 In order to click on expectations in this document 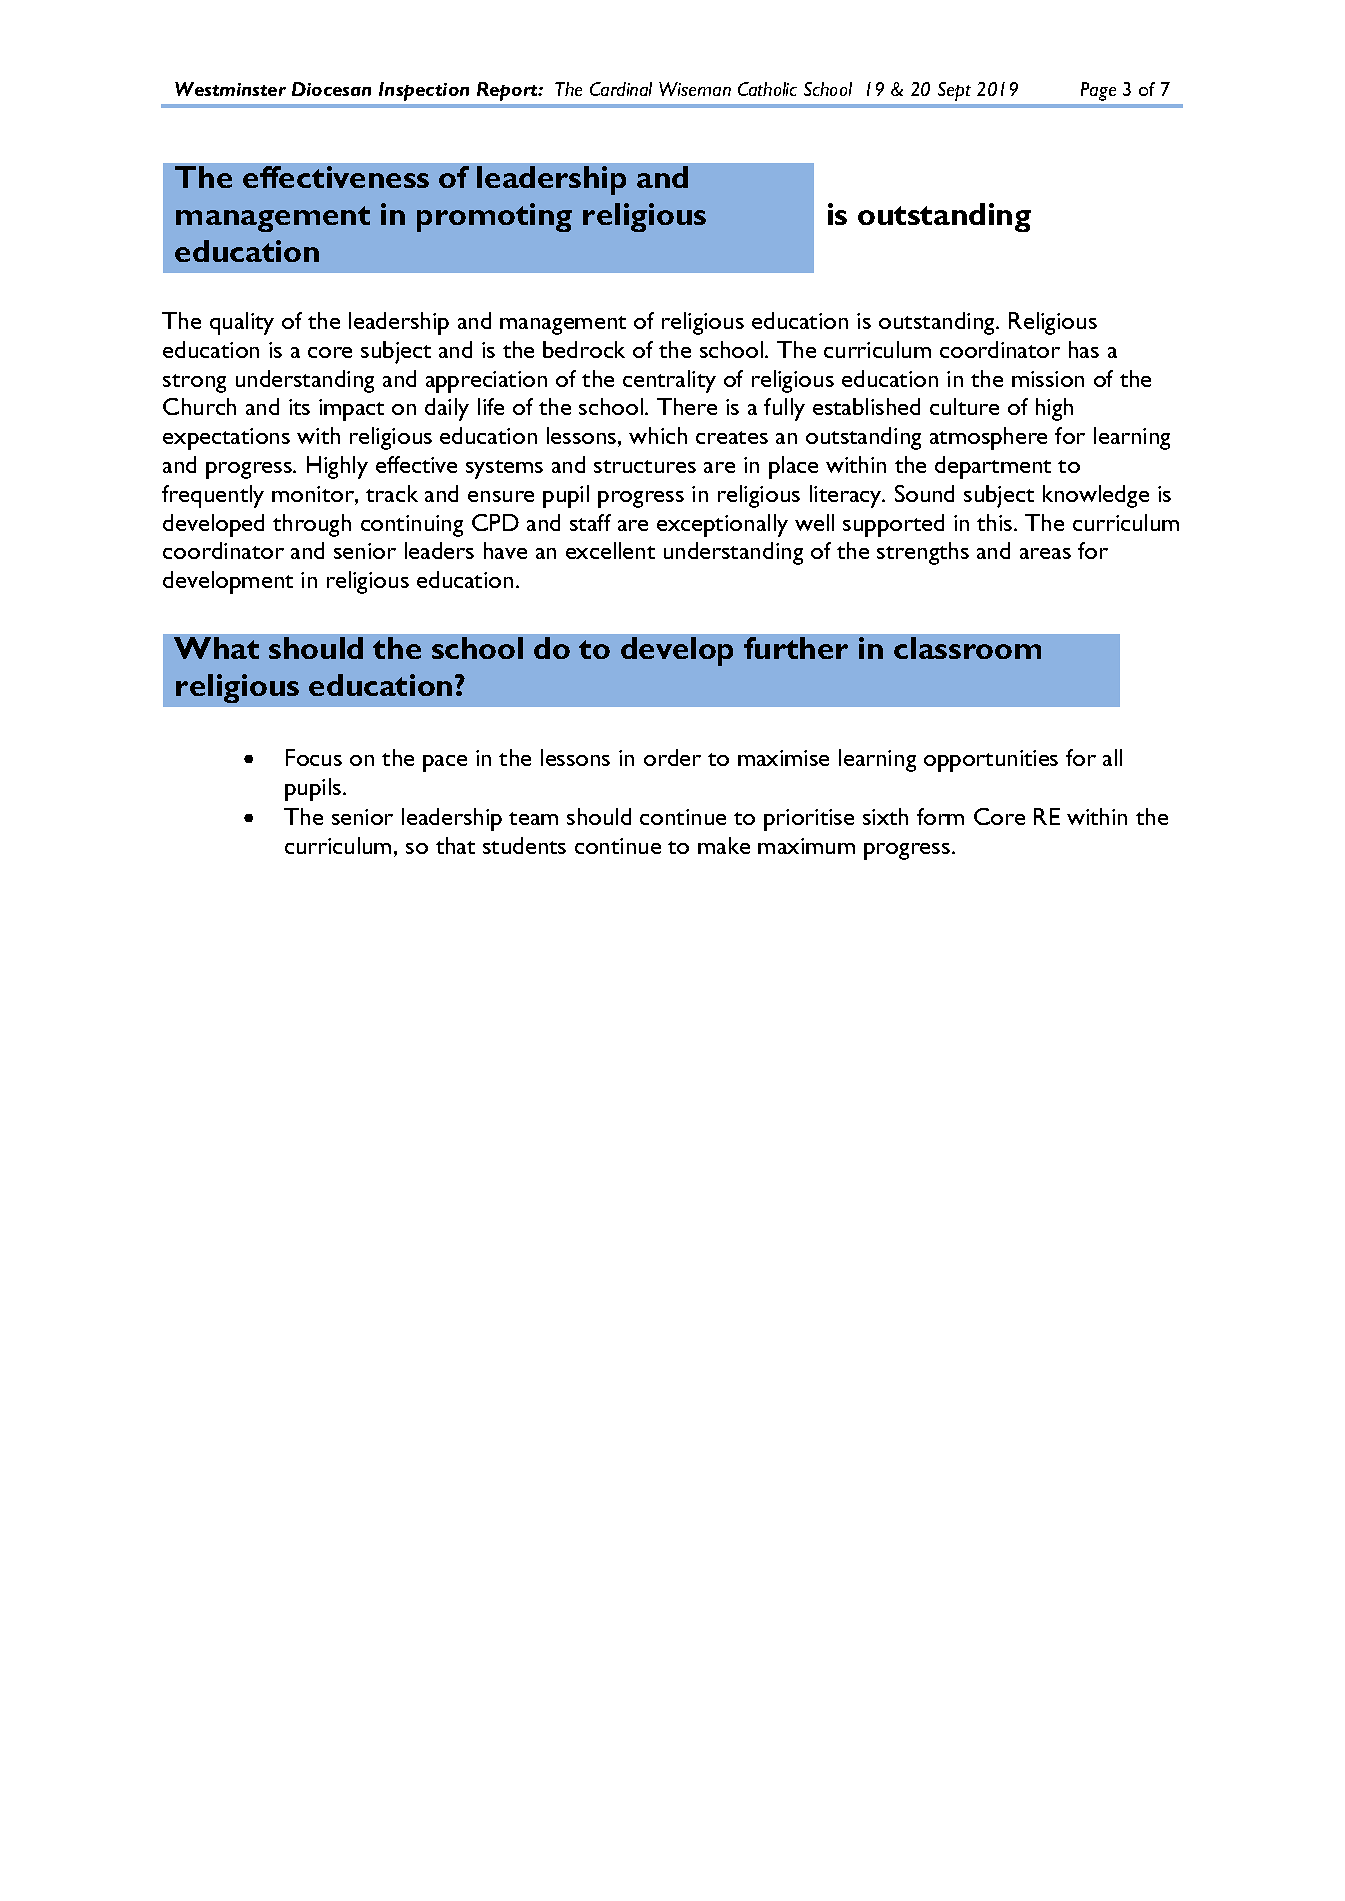, I will do `click(226, 439)`.
